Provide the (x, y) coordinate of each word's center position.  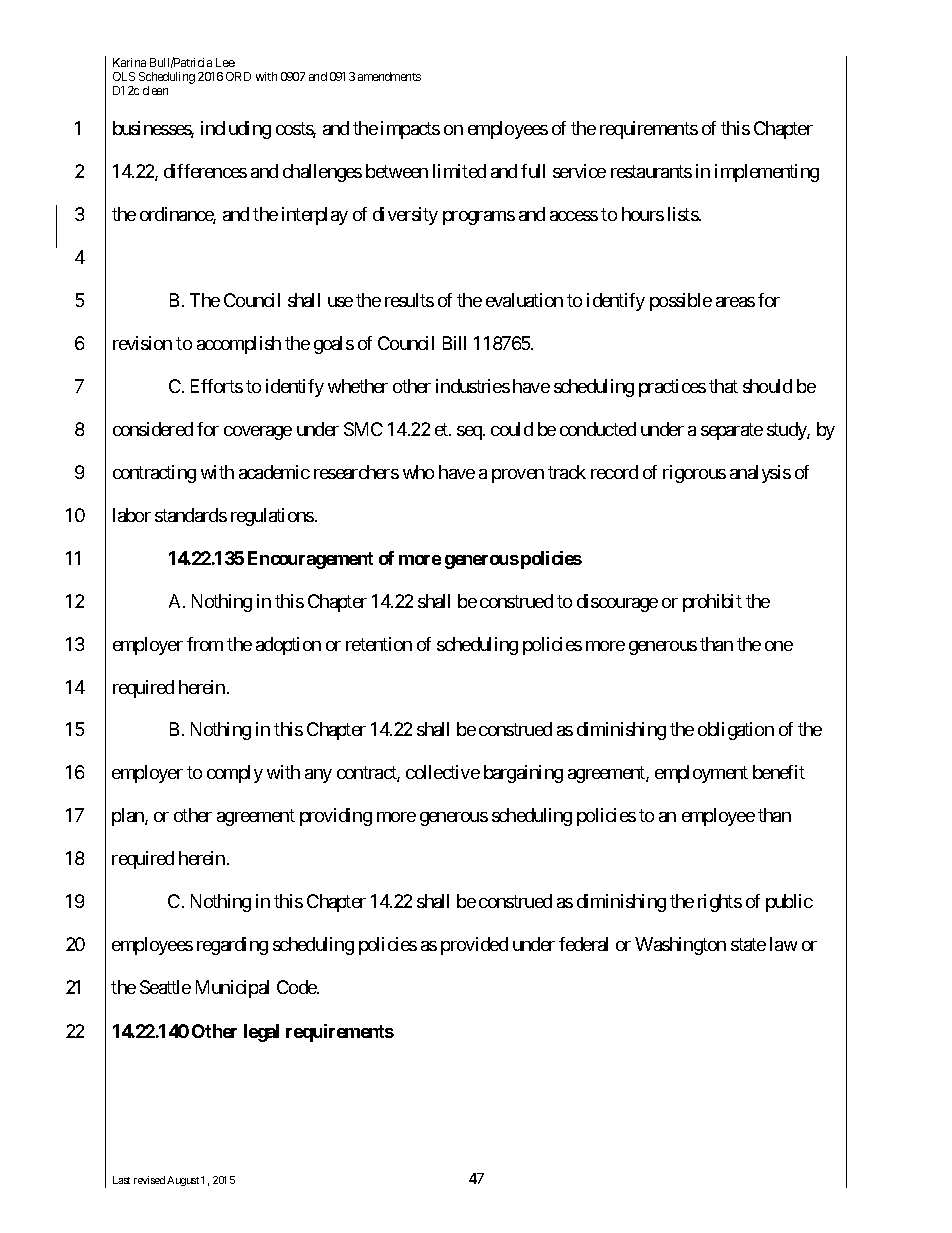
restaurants (651, 171)
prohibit (712, 603)
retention (379, 644)
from (205, 644)
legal (261, 1033)
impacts (410, 130)
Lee (225, 62)
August (183, 1181)
